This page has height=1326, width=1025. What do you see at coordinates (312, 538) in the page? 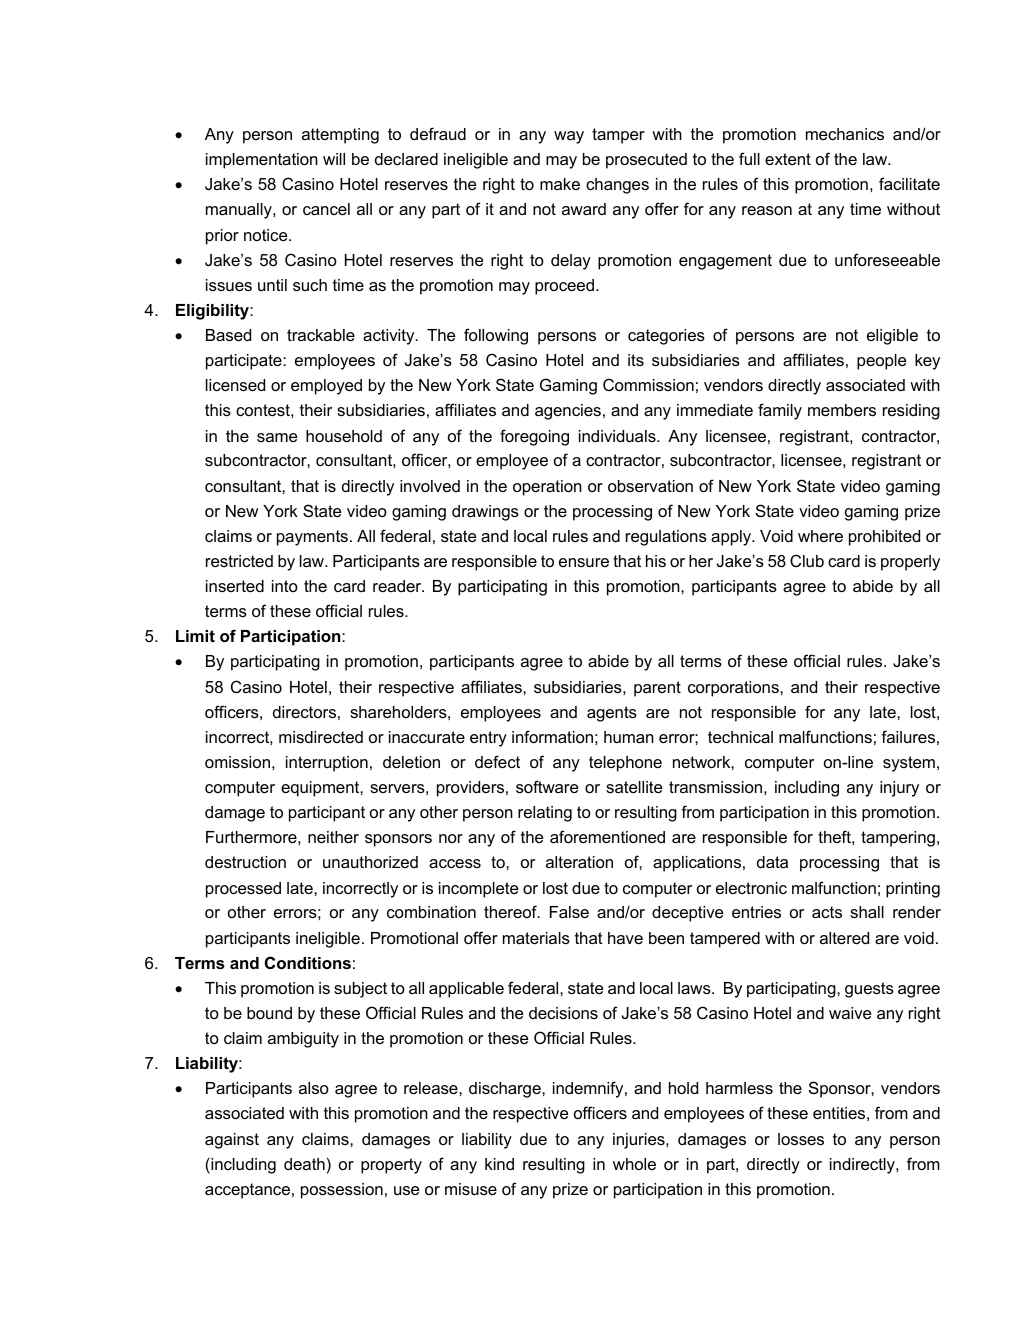
I see `payments` at bounding box center [312, 538].
